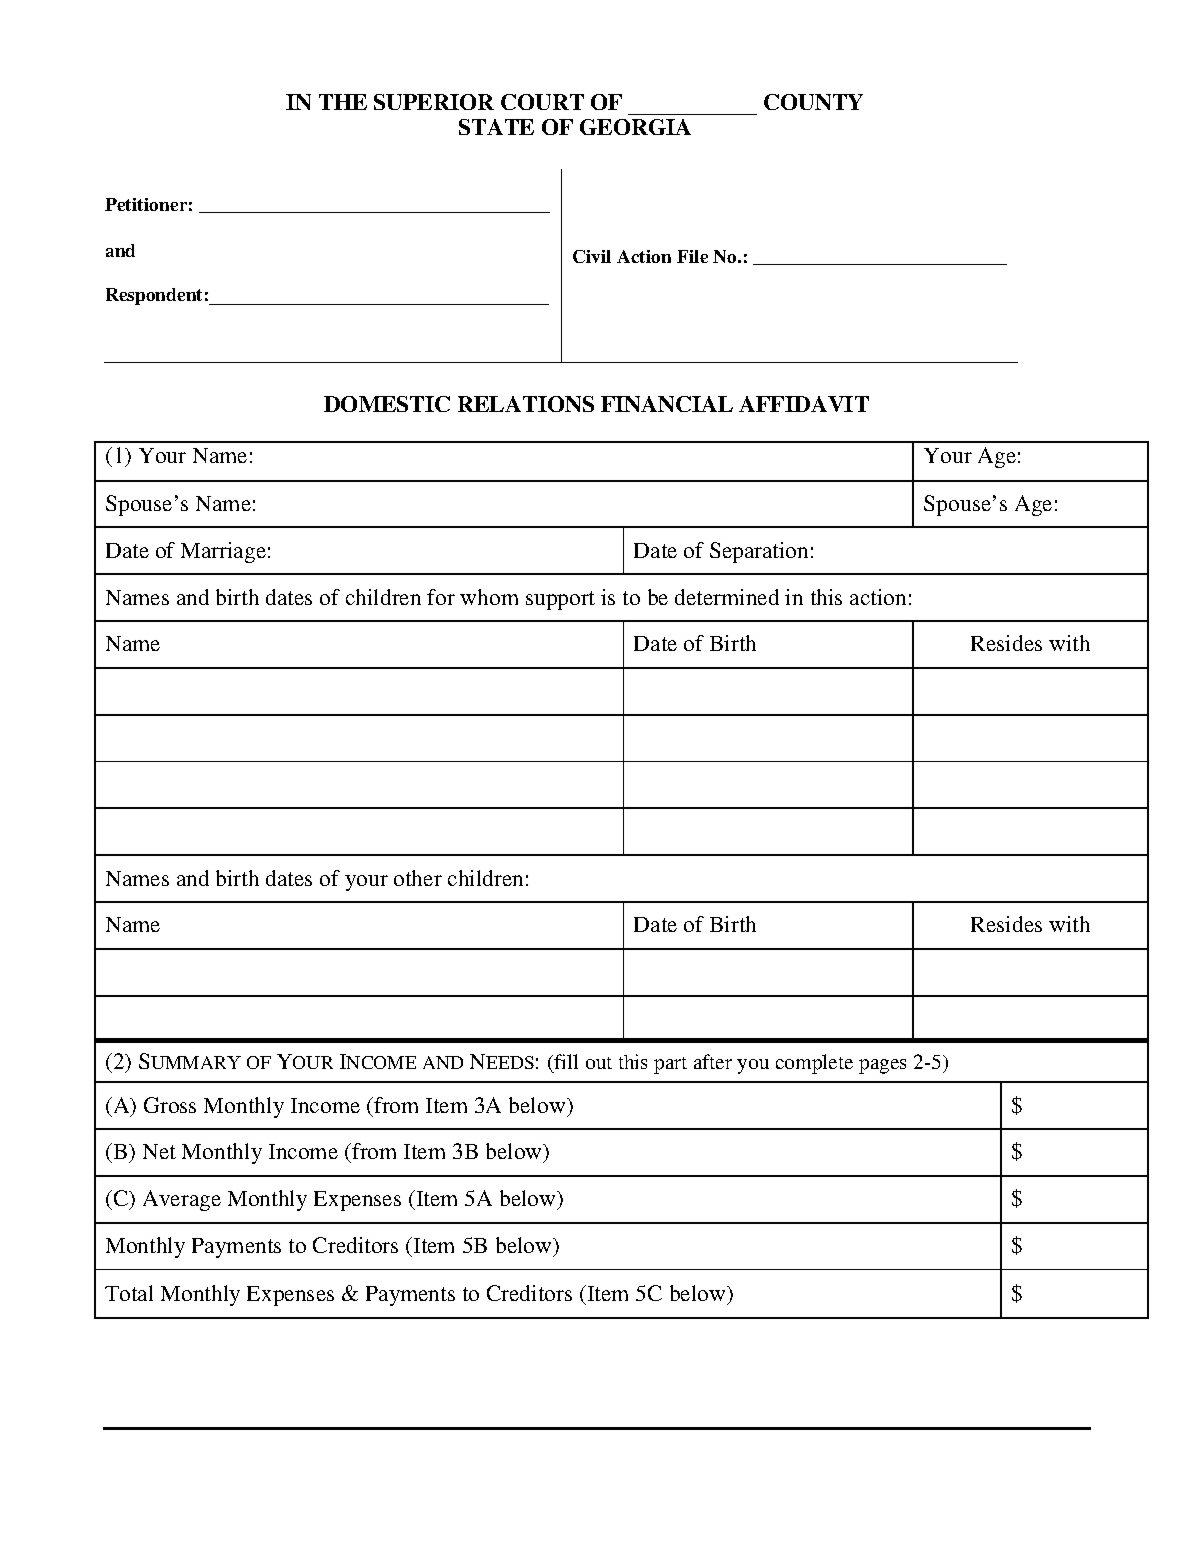 Image resolution: width=1194 pixels, height=1545 pixels. Describe the element at coordinates (434, 102) in the page. I see `SUPERIOR` at that location.
